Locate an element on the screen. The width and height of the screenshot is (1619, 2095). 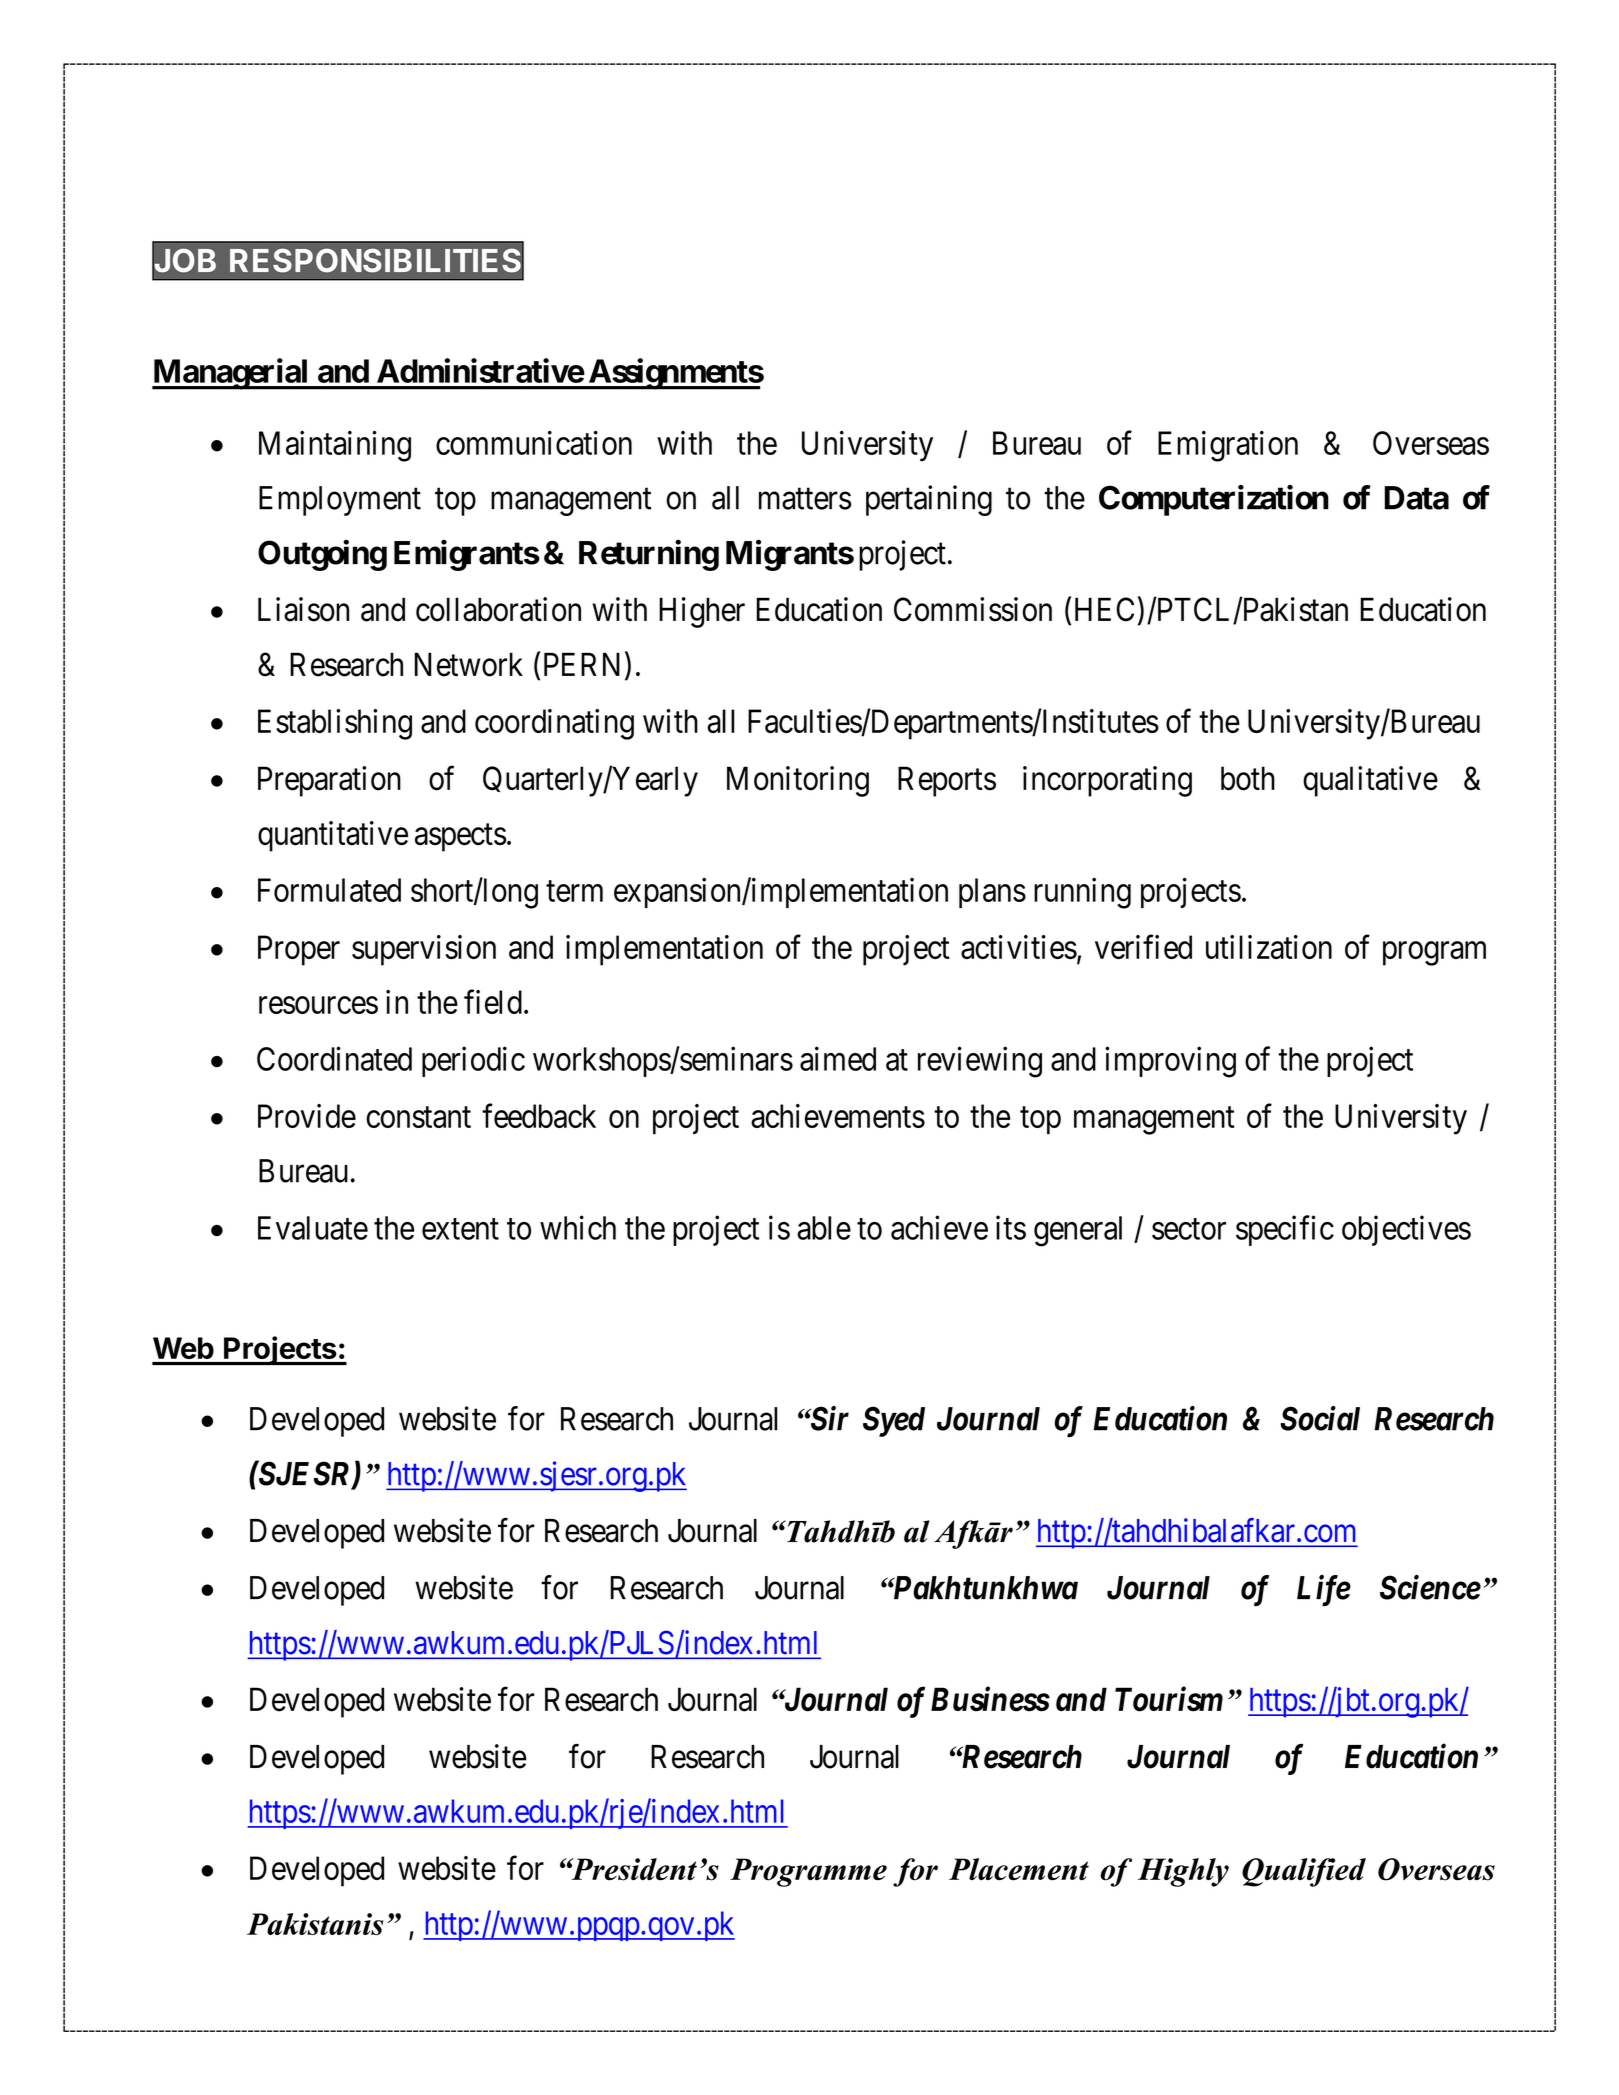
pertaining is located at coordinates (929, 500).
